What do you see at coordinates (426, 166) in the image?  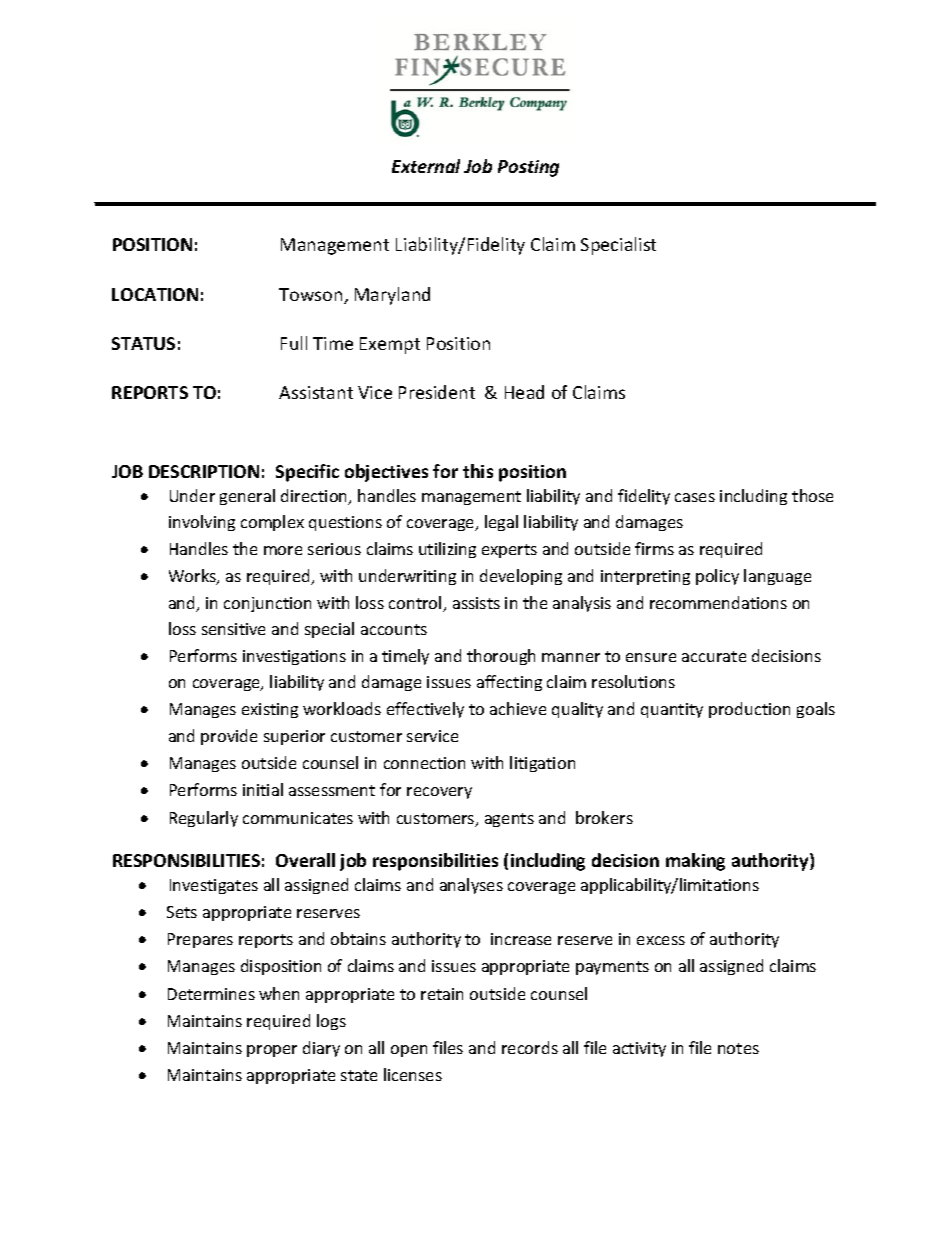 I see `External` at bounding box center [426, 166].
